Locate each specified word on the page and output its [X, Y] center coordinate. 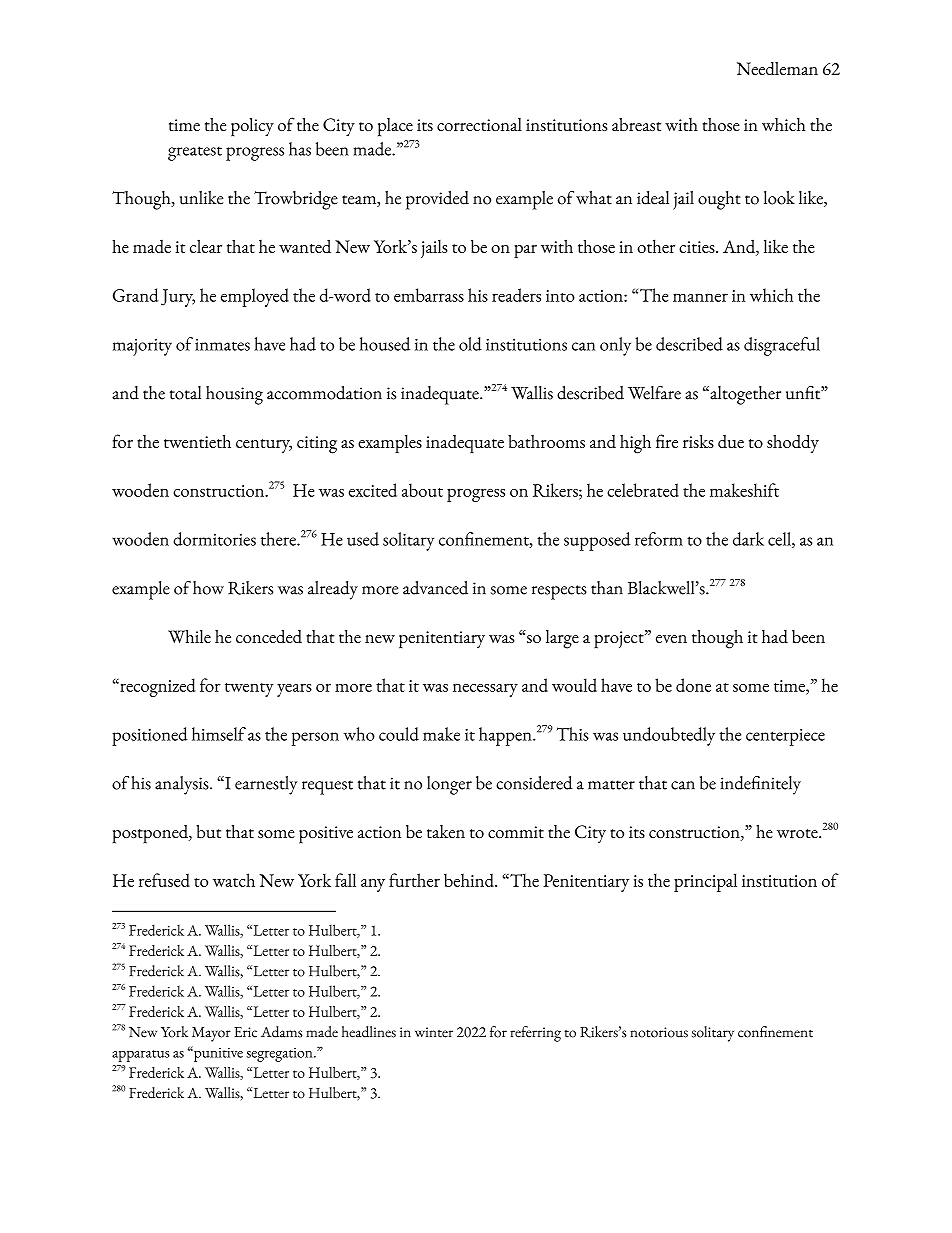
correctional [479, 124]
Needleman [777, 68]
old [470, 344]
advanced [435, 588]
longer [449, 785]
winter [434, 1032]
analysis [183, 785]
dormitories [214, 539]
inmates [222, 345]
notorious [659, 1032]
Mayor [211, 1034]
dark [748, 539]
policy [252, 127]
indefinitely [760, 785]
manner [700, 297]
